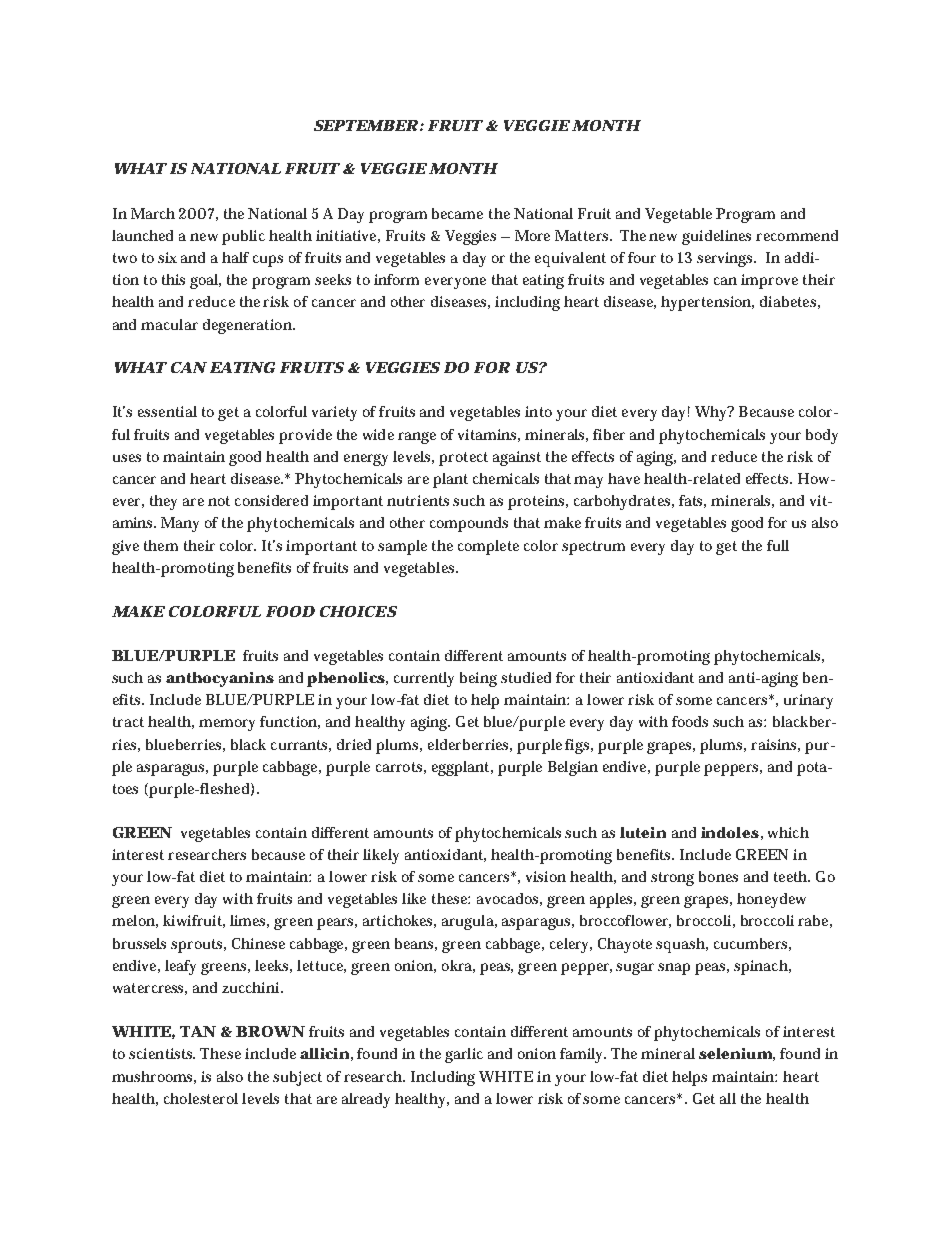 Image resolution: width=952 pixels, height=1233 pixels. I want to click on anthocyanins, so click(220, 679).
